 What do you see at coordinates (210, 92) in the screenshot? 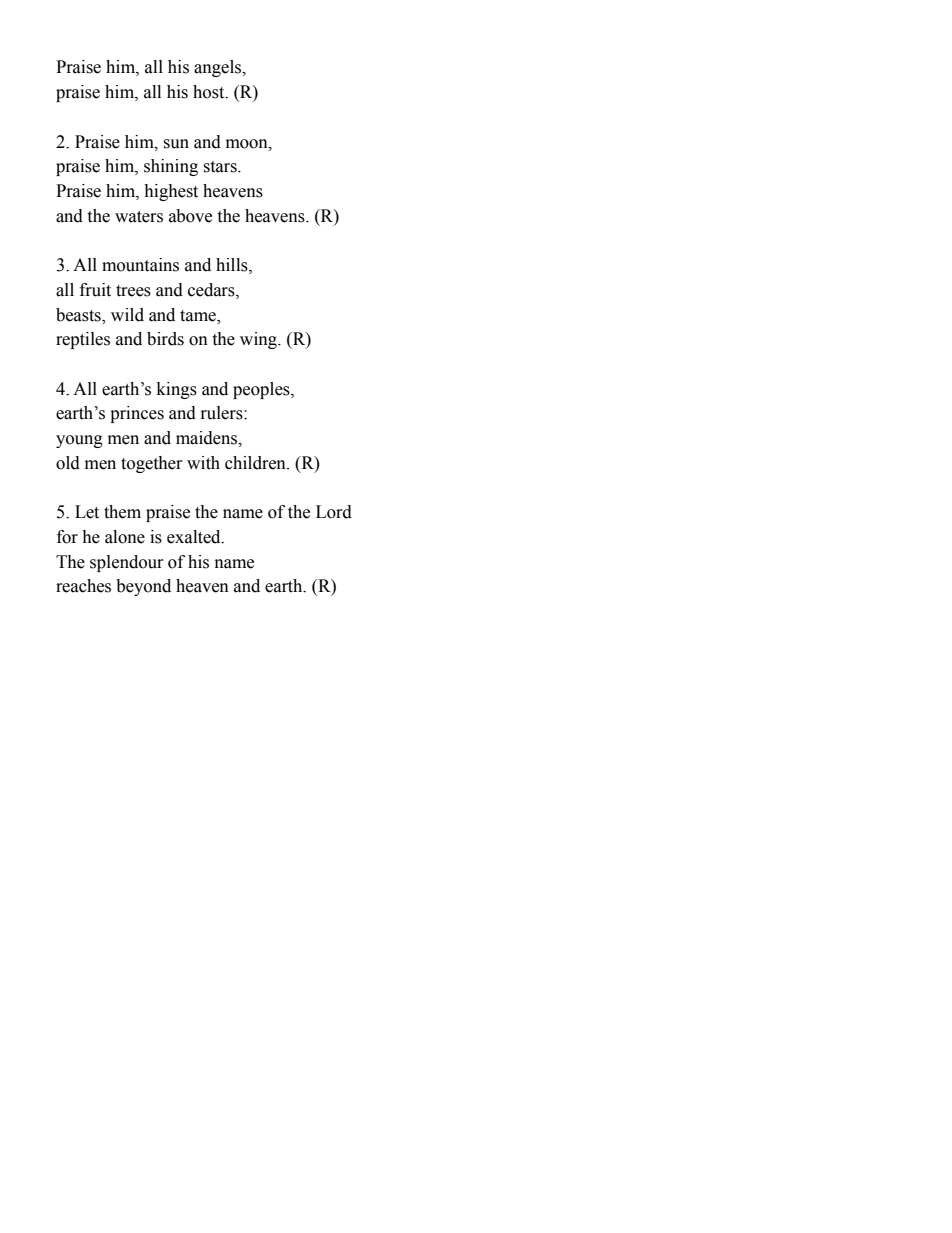
I see `host` at bounding box center [210, 92].
